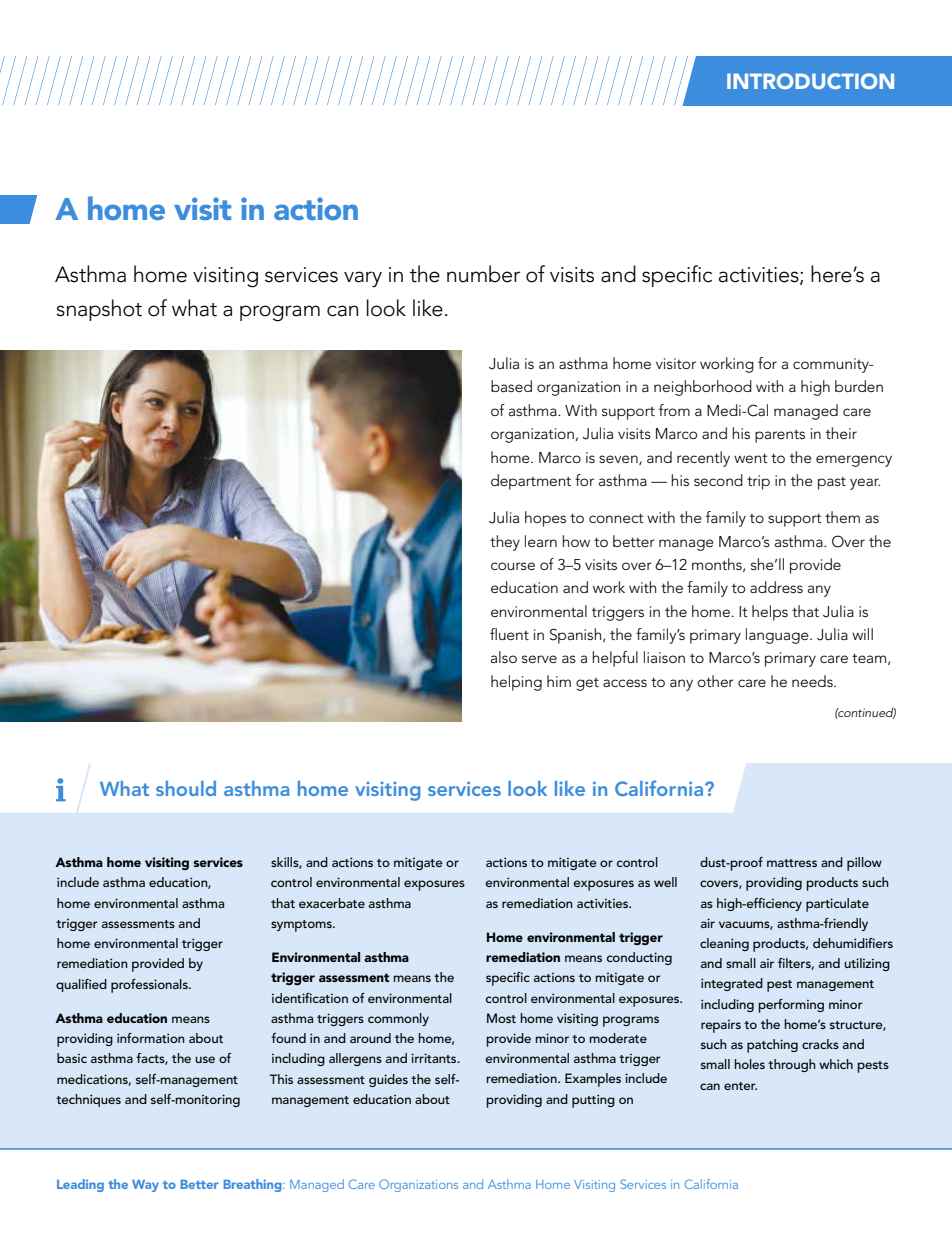 The width and height of the image is (952, 1233). I want to click on number, so click(483, 274).
